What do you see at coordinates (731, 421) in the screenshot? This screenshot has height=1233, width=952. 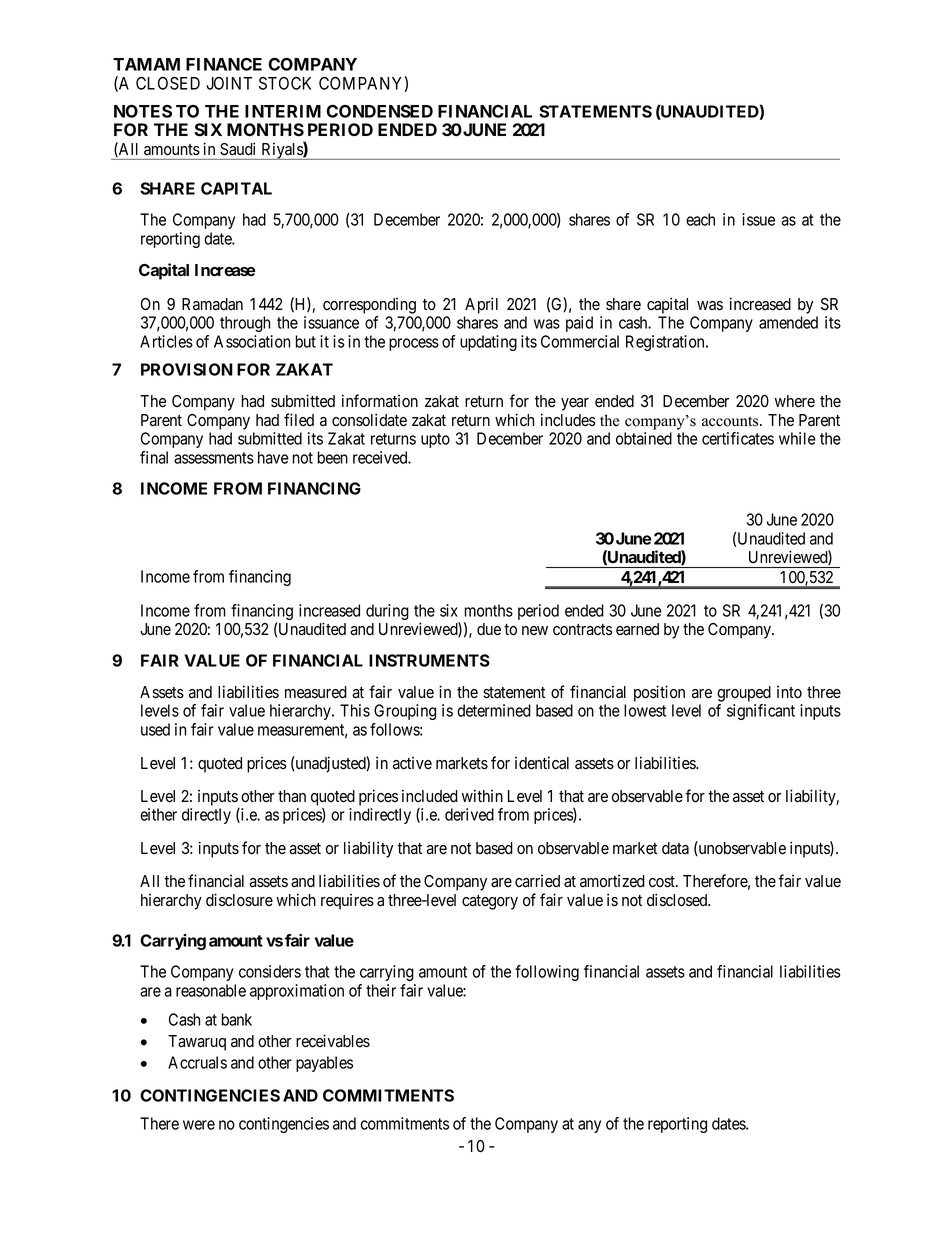 I see `accounts` at bounding box center [731, 421].
